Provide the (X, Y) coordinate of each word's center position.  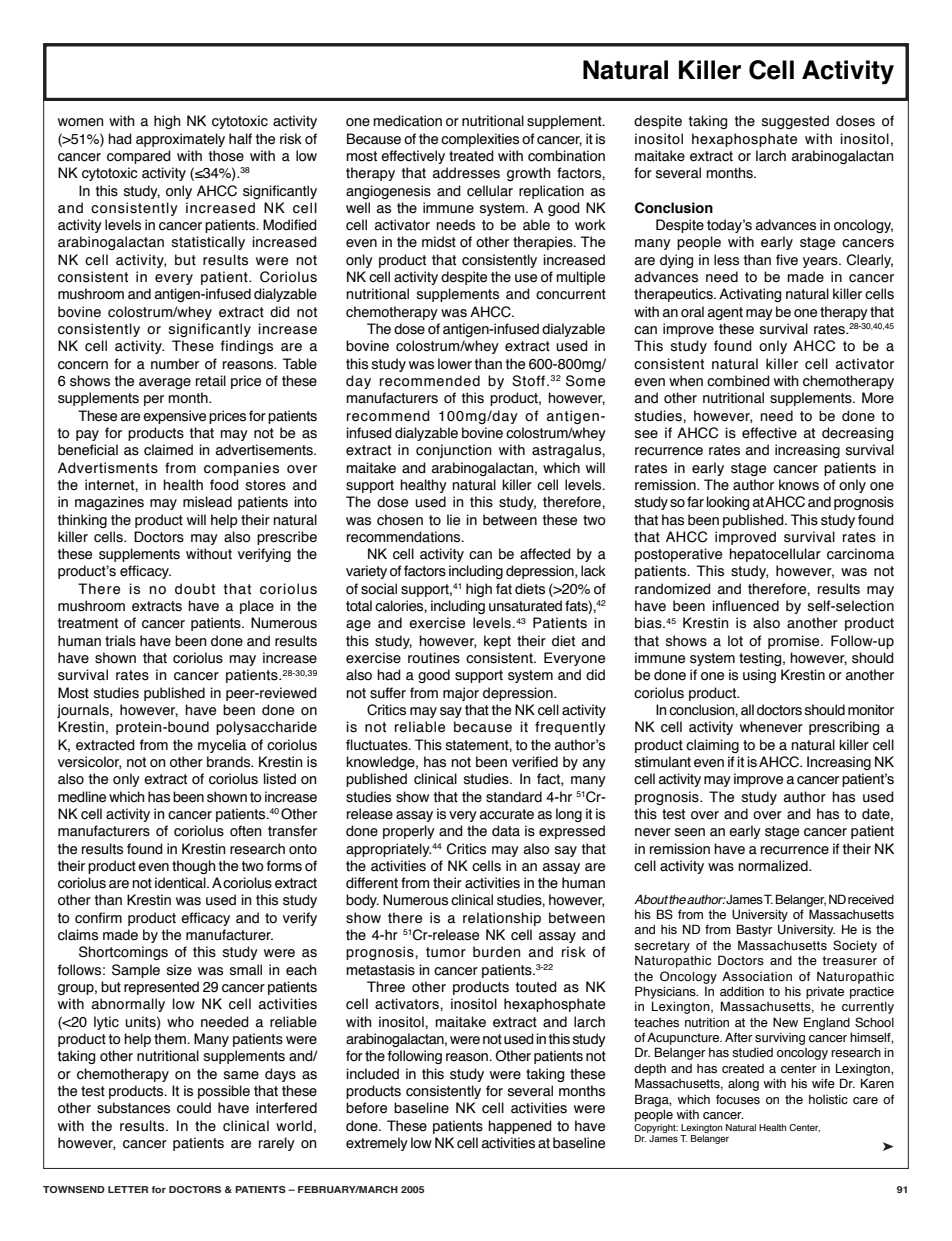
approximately (180, 140)
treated (471, 156)
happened (520, 1127)
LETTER (128, 1189)
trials (120, 641)
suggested (795, 122)
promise (795, 642)
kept (497, 642)
